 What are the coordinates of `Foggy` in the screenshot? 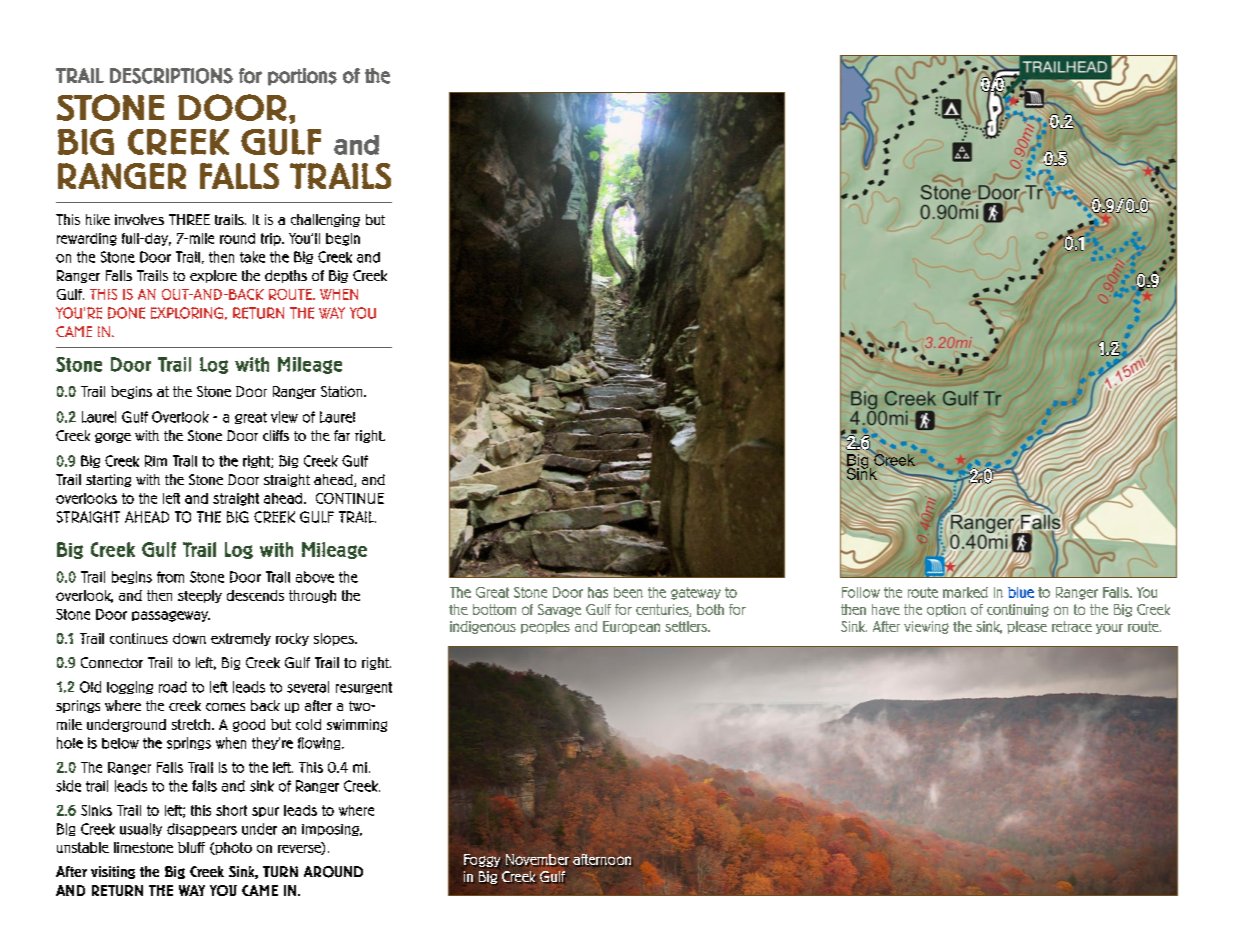 It's located at (482, 860).
